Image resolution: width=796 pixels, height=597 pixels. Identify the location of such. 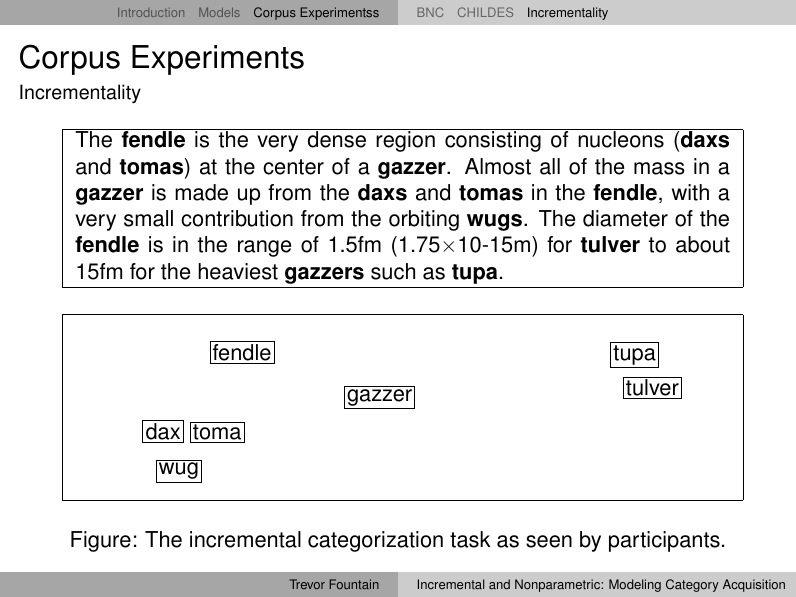
(393, 271).
